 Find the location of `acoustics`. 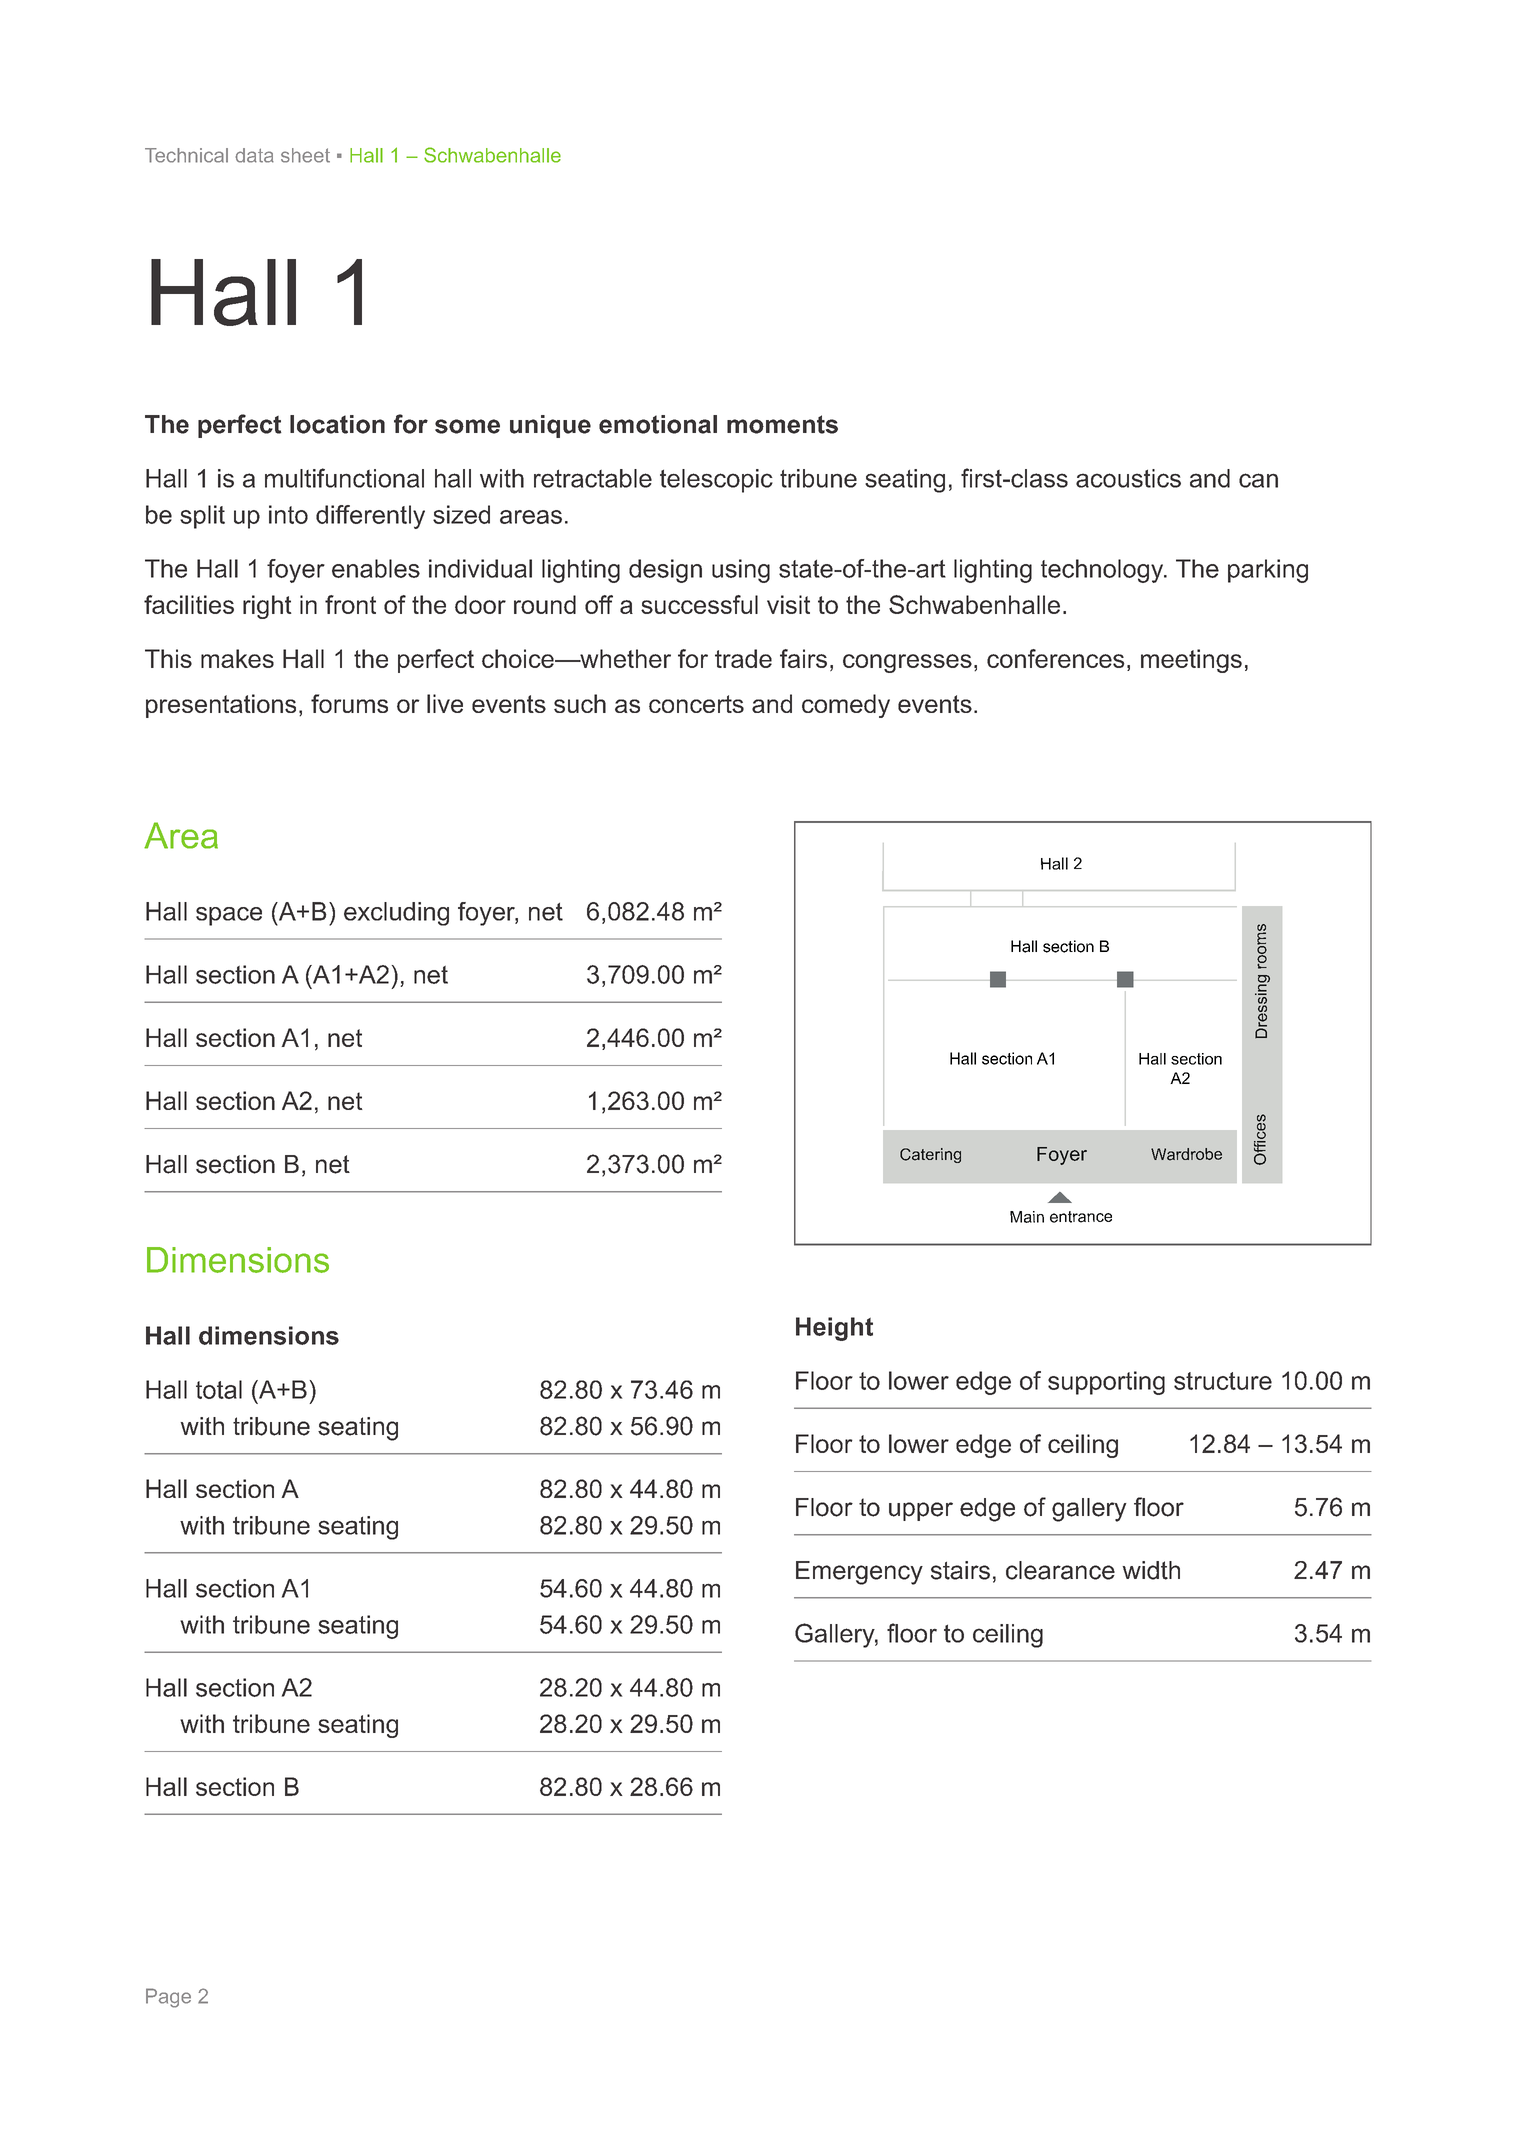

acoustics is located at coordinates (1128, 478).
